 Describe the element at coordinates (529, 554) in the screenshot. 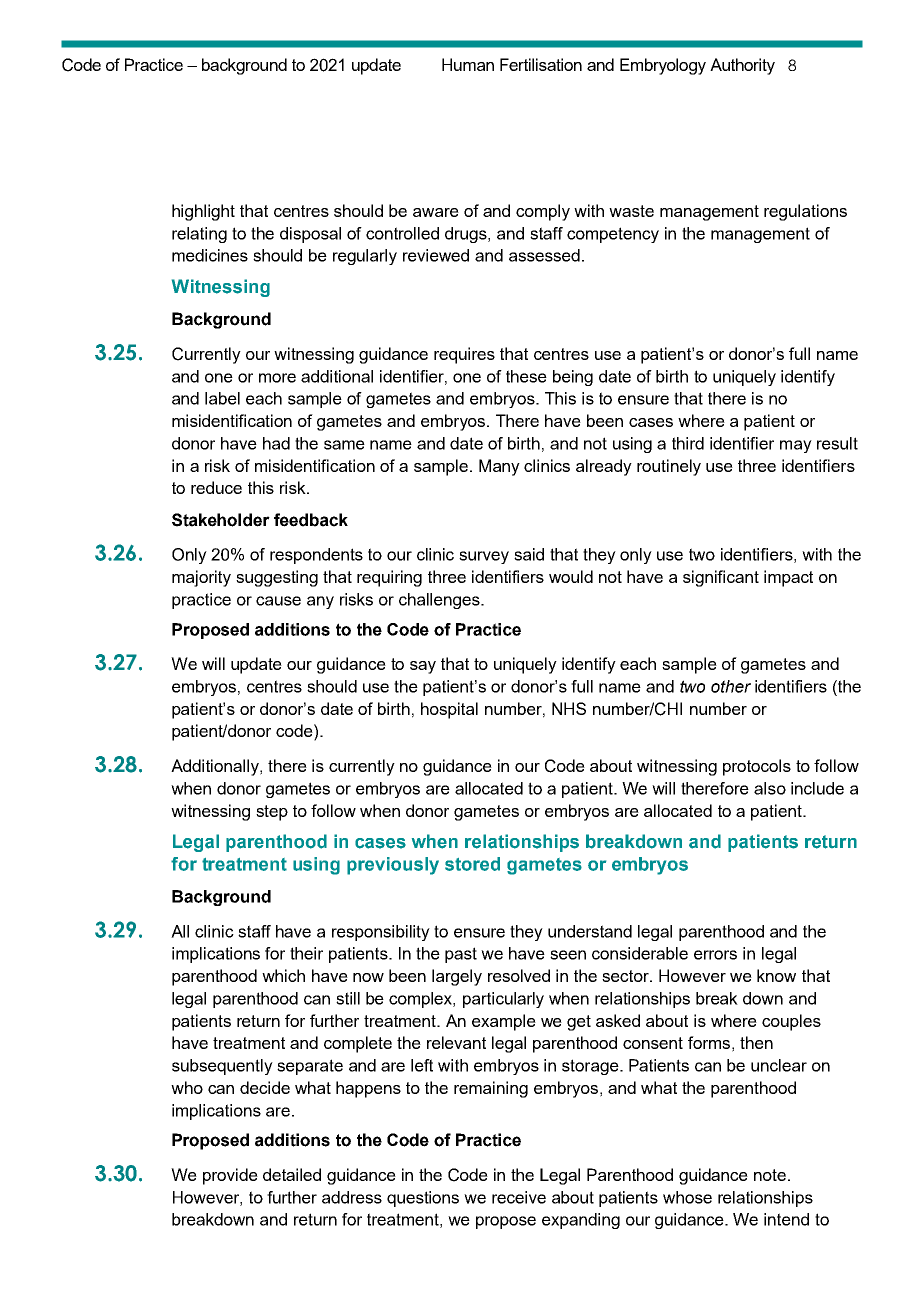

I see `said` at that location.
